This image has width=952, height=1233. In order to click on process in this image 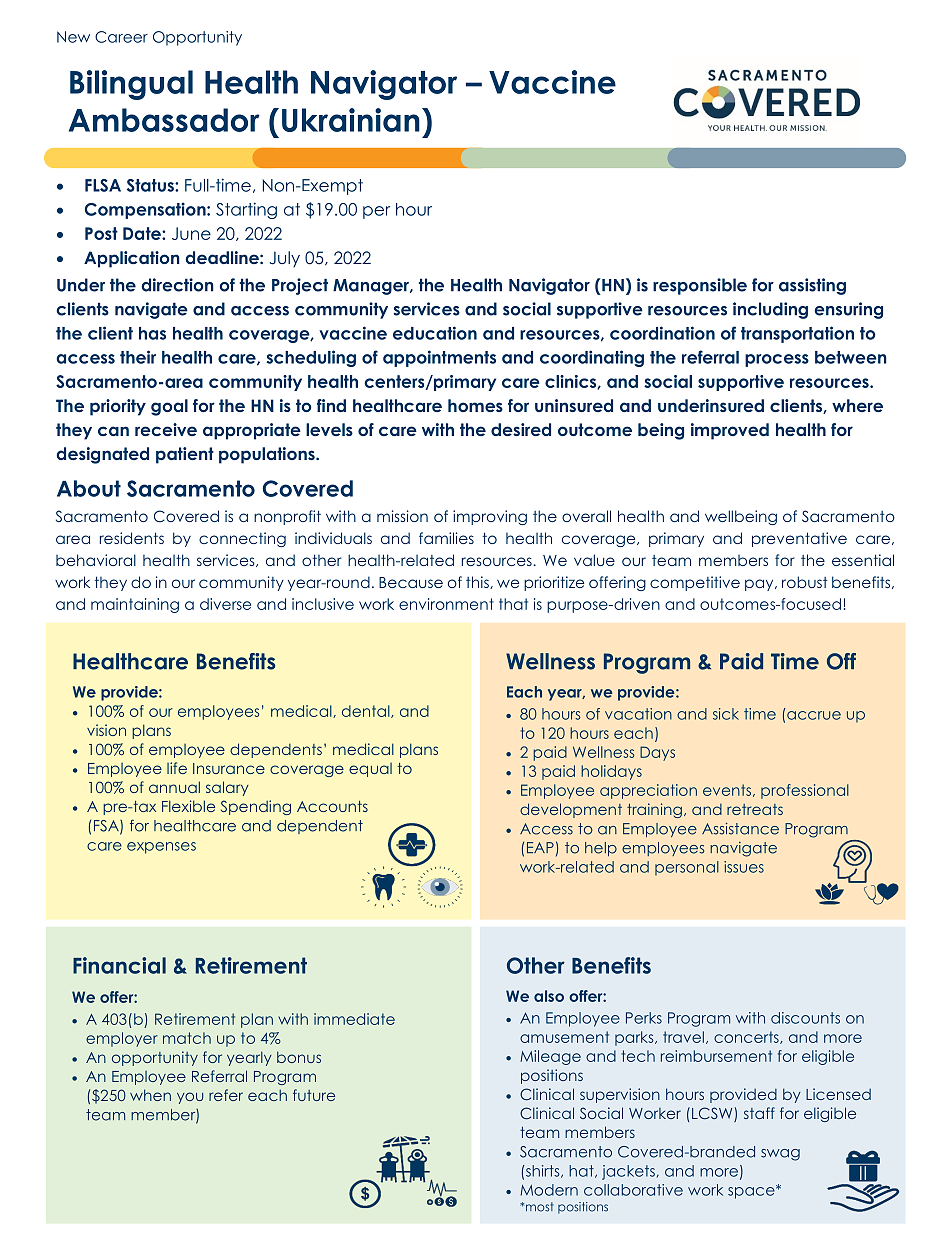, I will do `click(777, 360)`.
